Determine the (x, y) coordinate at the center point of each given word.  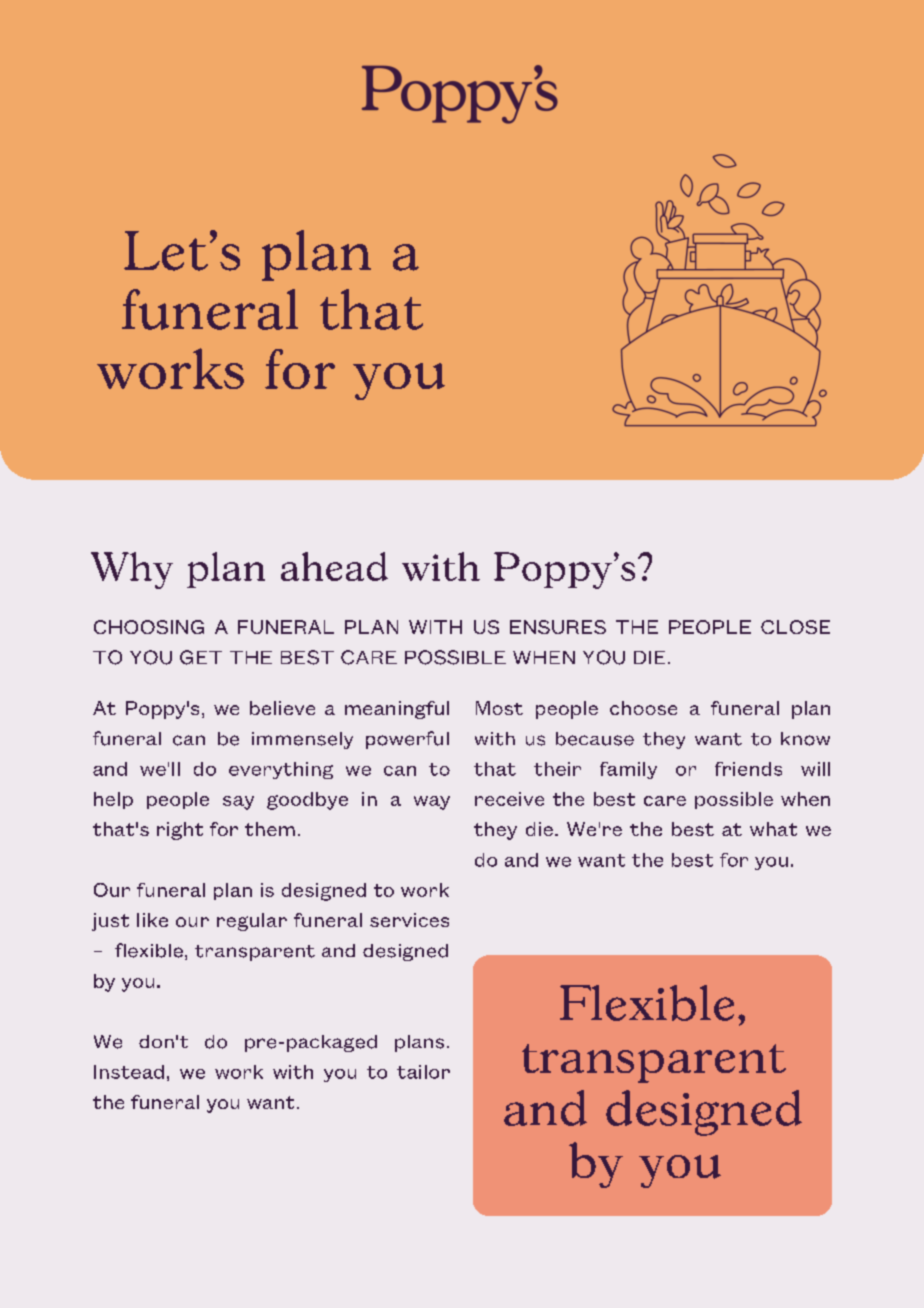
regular (252, 922)
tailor (423, 1072)
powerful (407, 740)
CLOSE (795, 627)
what (773, 829)
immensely (302, 740)
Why (132, 570)
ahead (334, 566)
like (152, 920)
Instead (129, 1072)
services (409, 920)
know (805, 739)
